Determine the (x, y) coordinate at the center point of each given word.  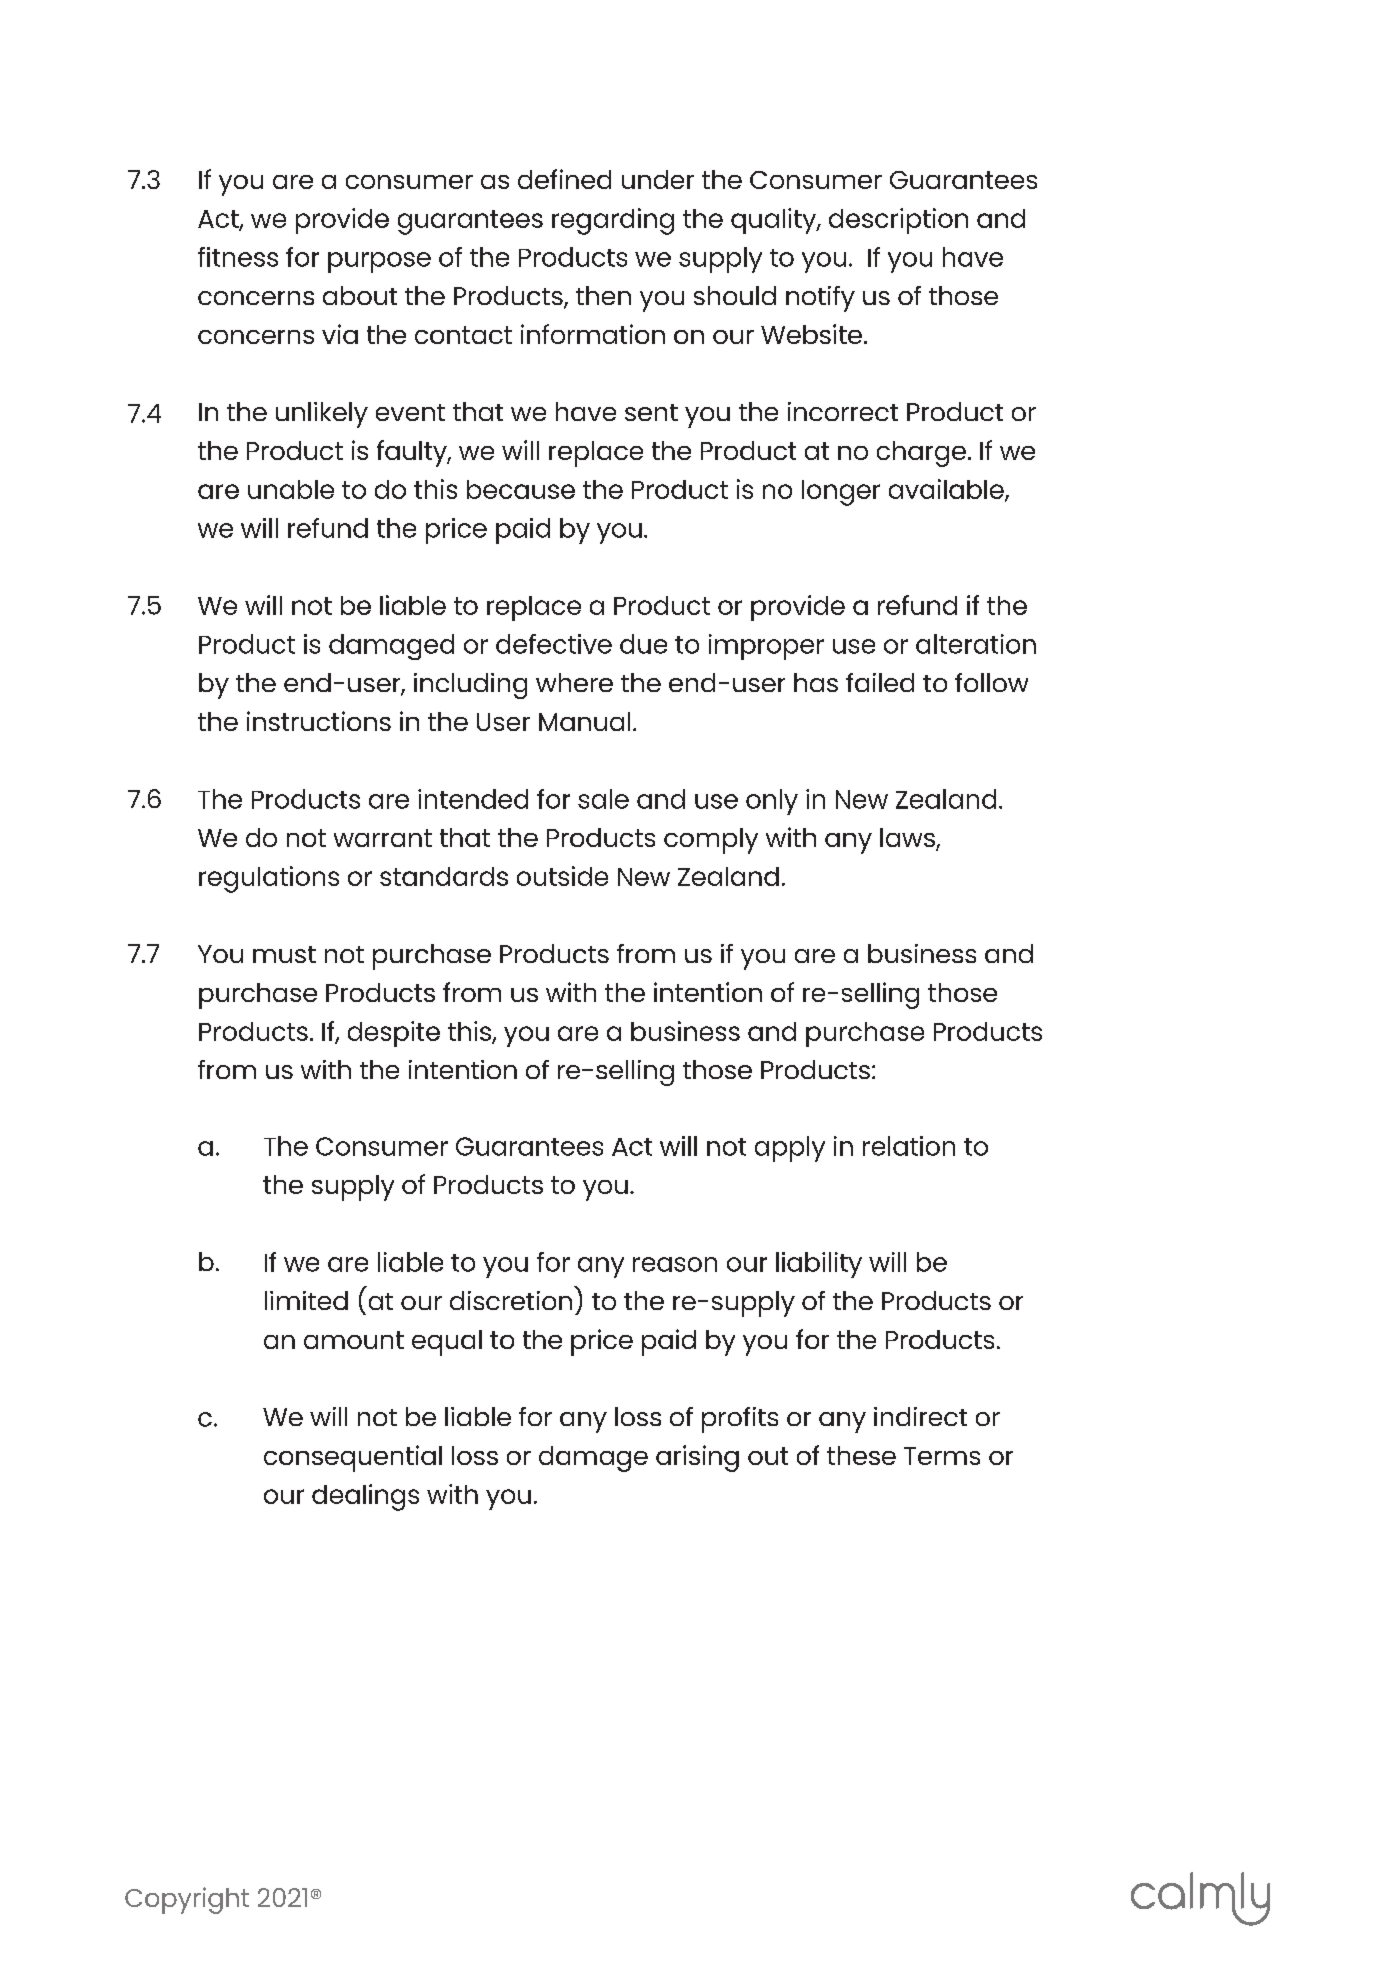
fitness (238, 257)
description (898, 221)
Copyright (187, 1900)
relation (909, 1146)
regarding (613, 221)
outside (562, 876)
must (284, 954)
